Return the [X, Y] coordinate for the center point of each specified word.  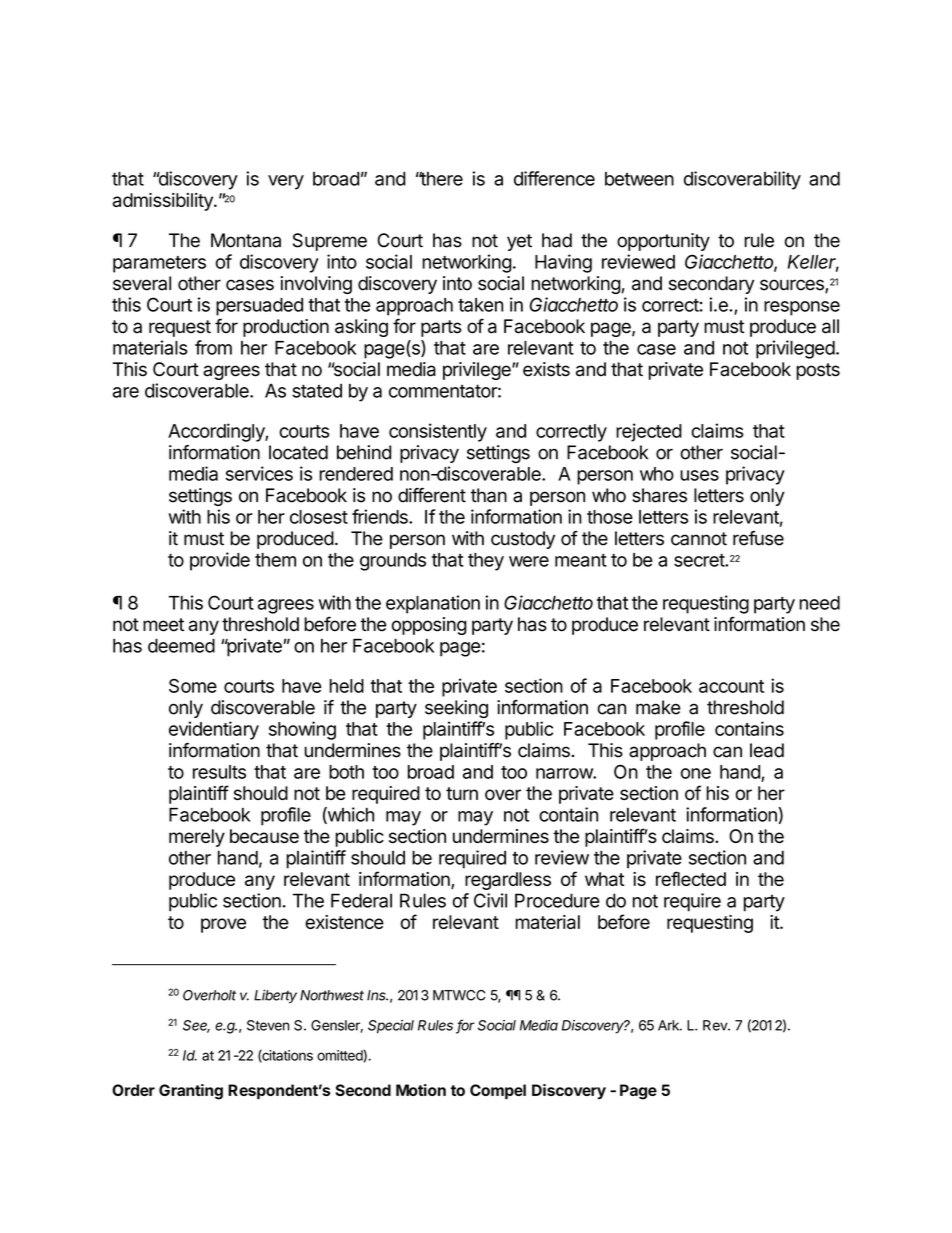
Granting [191, 1092]
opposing [429, 626]
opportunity [663, 242]
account [731, 686]
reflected [691, 878]
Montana [246, 240]
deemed [181, 645]
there [440, 179]
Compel [498, 1091]
